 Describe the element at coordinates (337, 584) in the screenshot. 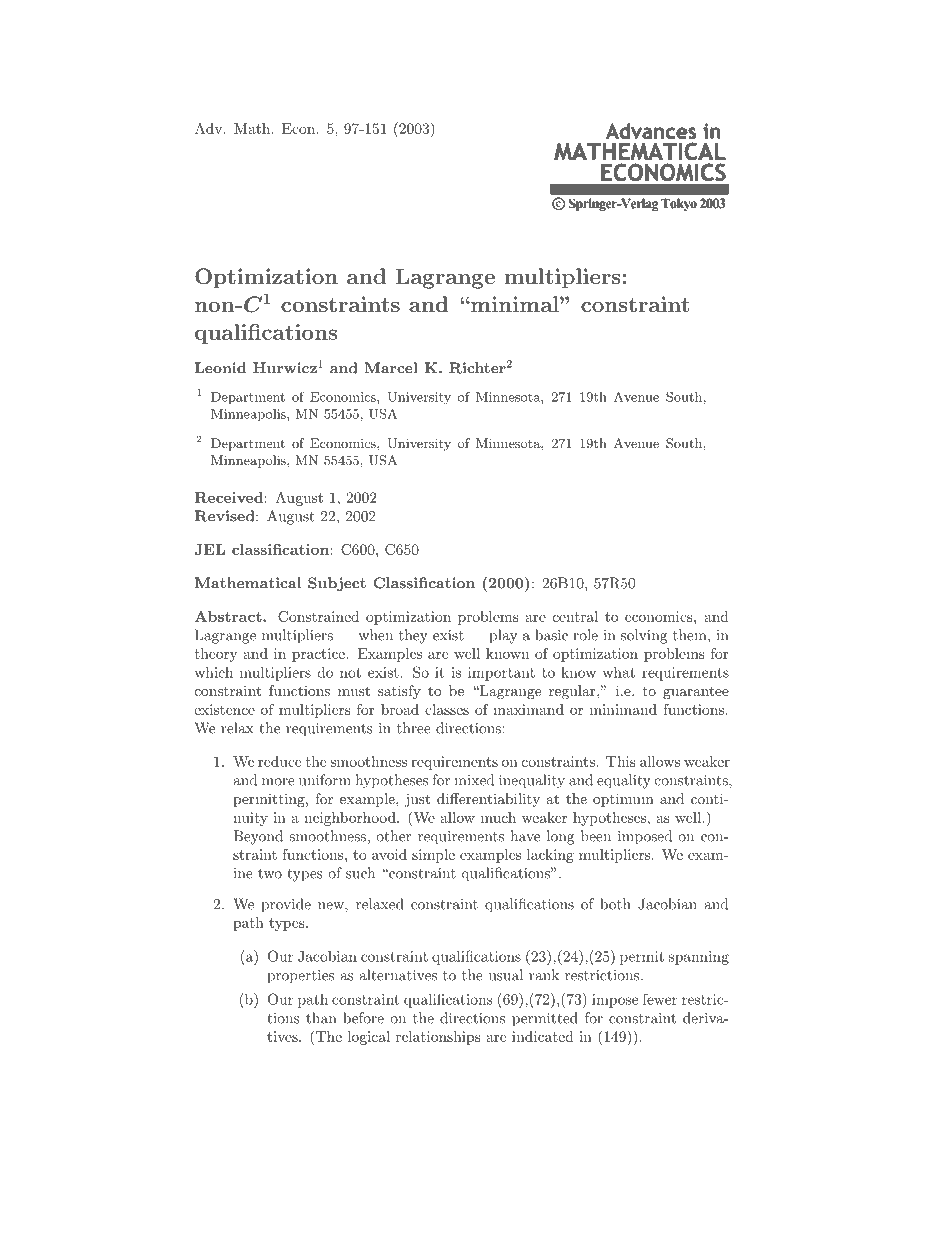

I see `Subject` at that location.
